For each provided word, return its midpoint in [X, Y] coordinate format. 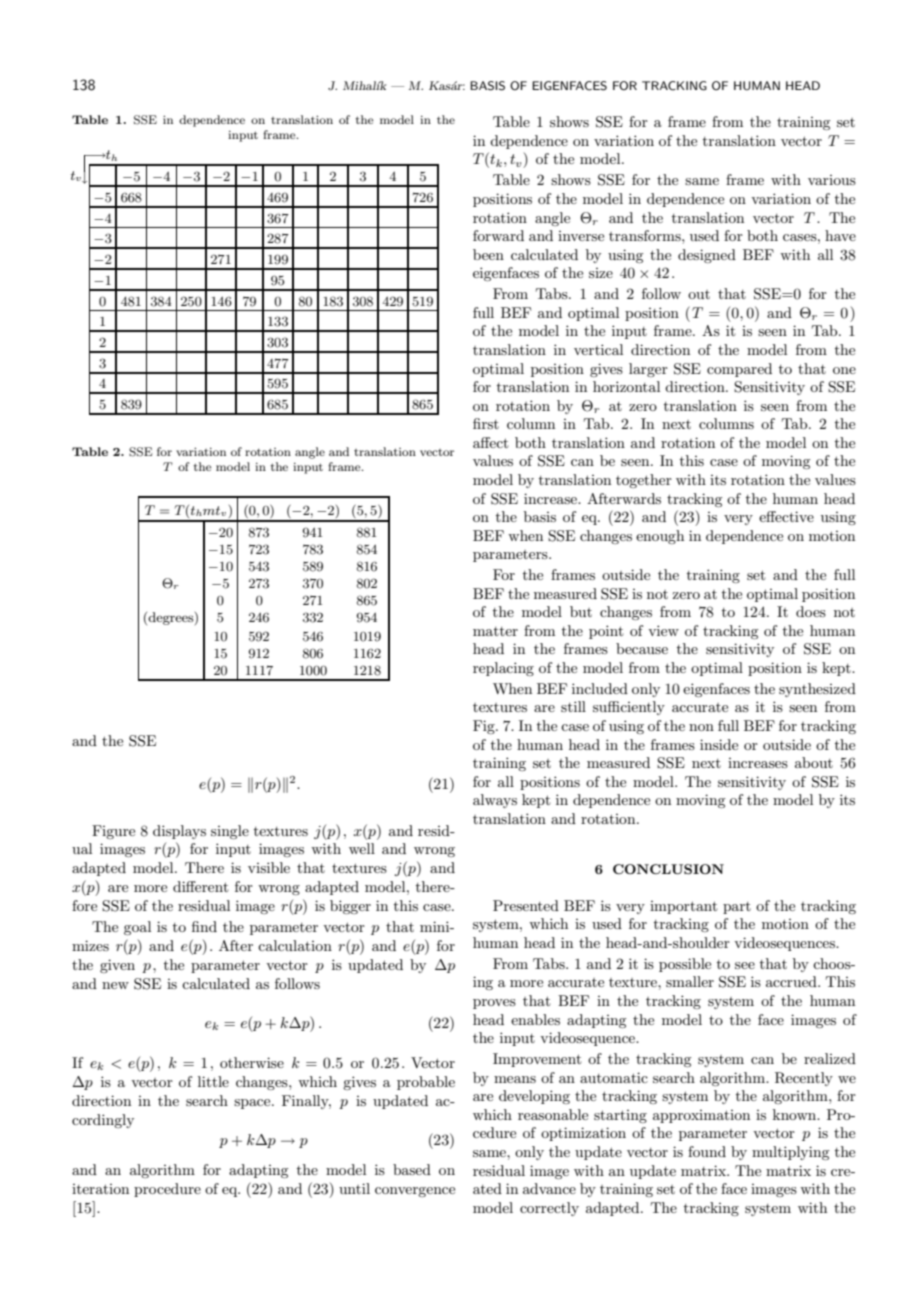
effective [786, 516]
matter [495, 631]
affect [490, 442]
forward [498, 235]
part [737, 908]
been [488, 254]
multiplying [790, 1153]
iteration [100, 1189]
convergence [415, 1192]
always [495, 801]
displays [179, 832]
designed [707, 256]
